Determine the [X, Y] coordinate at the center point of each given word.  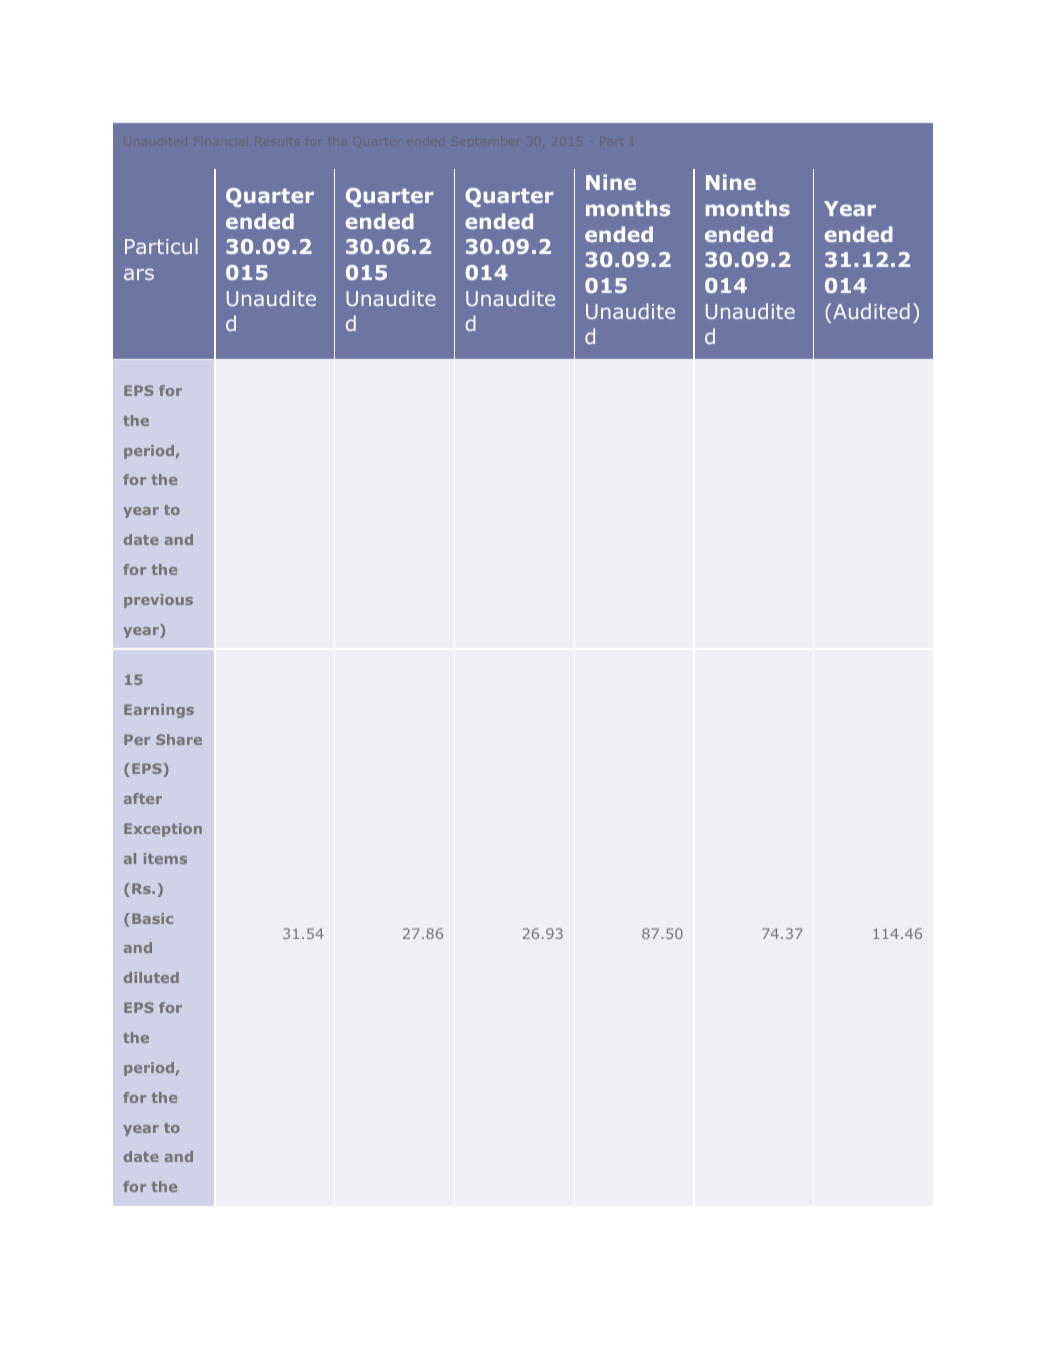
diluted [151, 977]
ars [139, 274]
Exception [163, 830]
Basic [152, 918]
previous [158, 601]
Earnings [159, 711]
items [165, 858]
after [143, 798]
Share [179, 739]
